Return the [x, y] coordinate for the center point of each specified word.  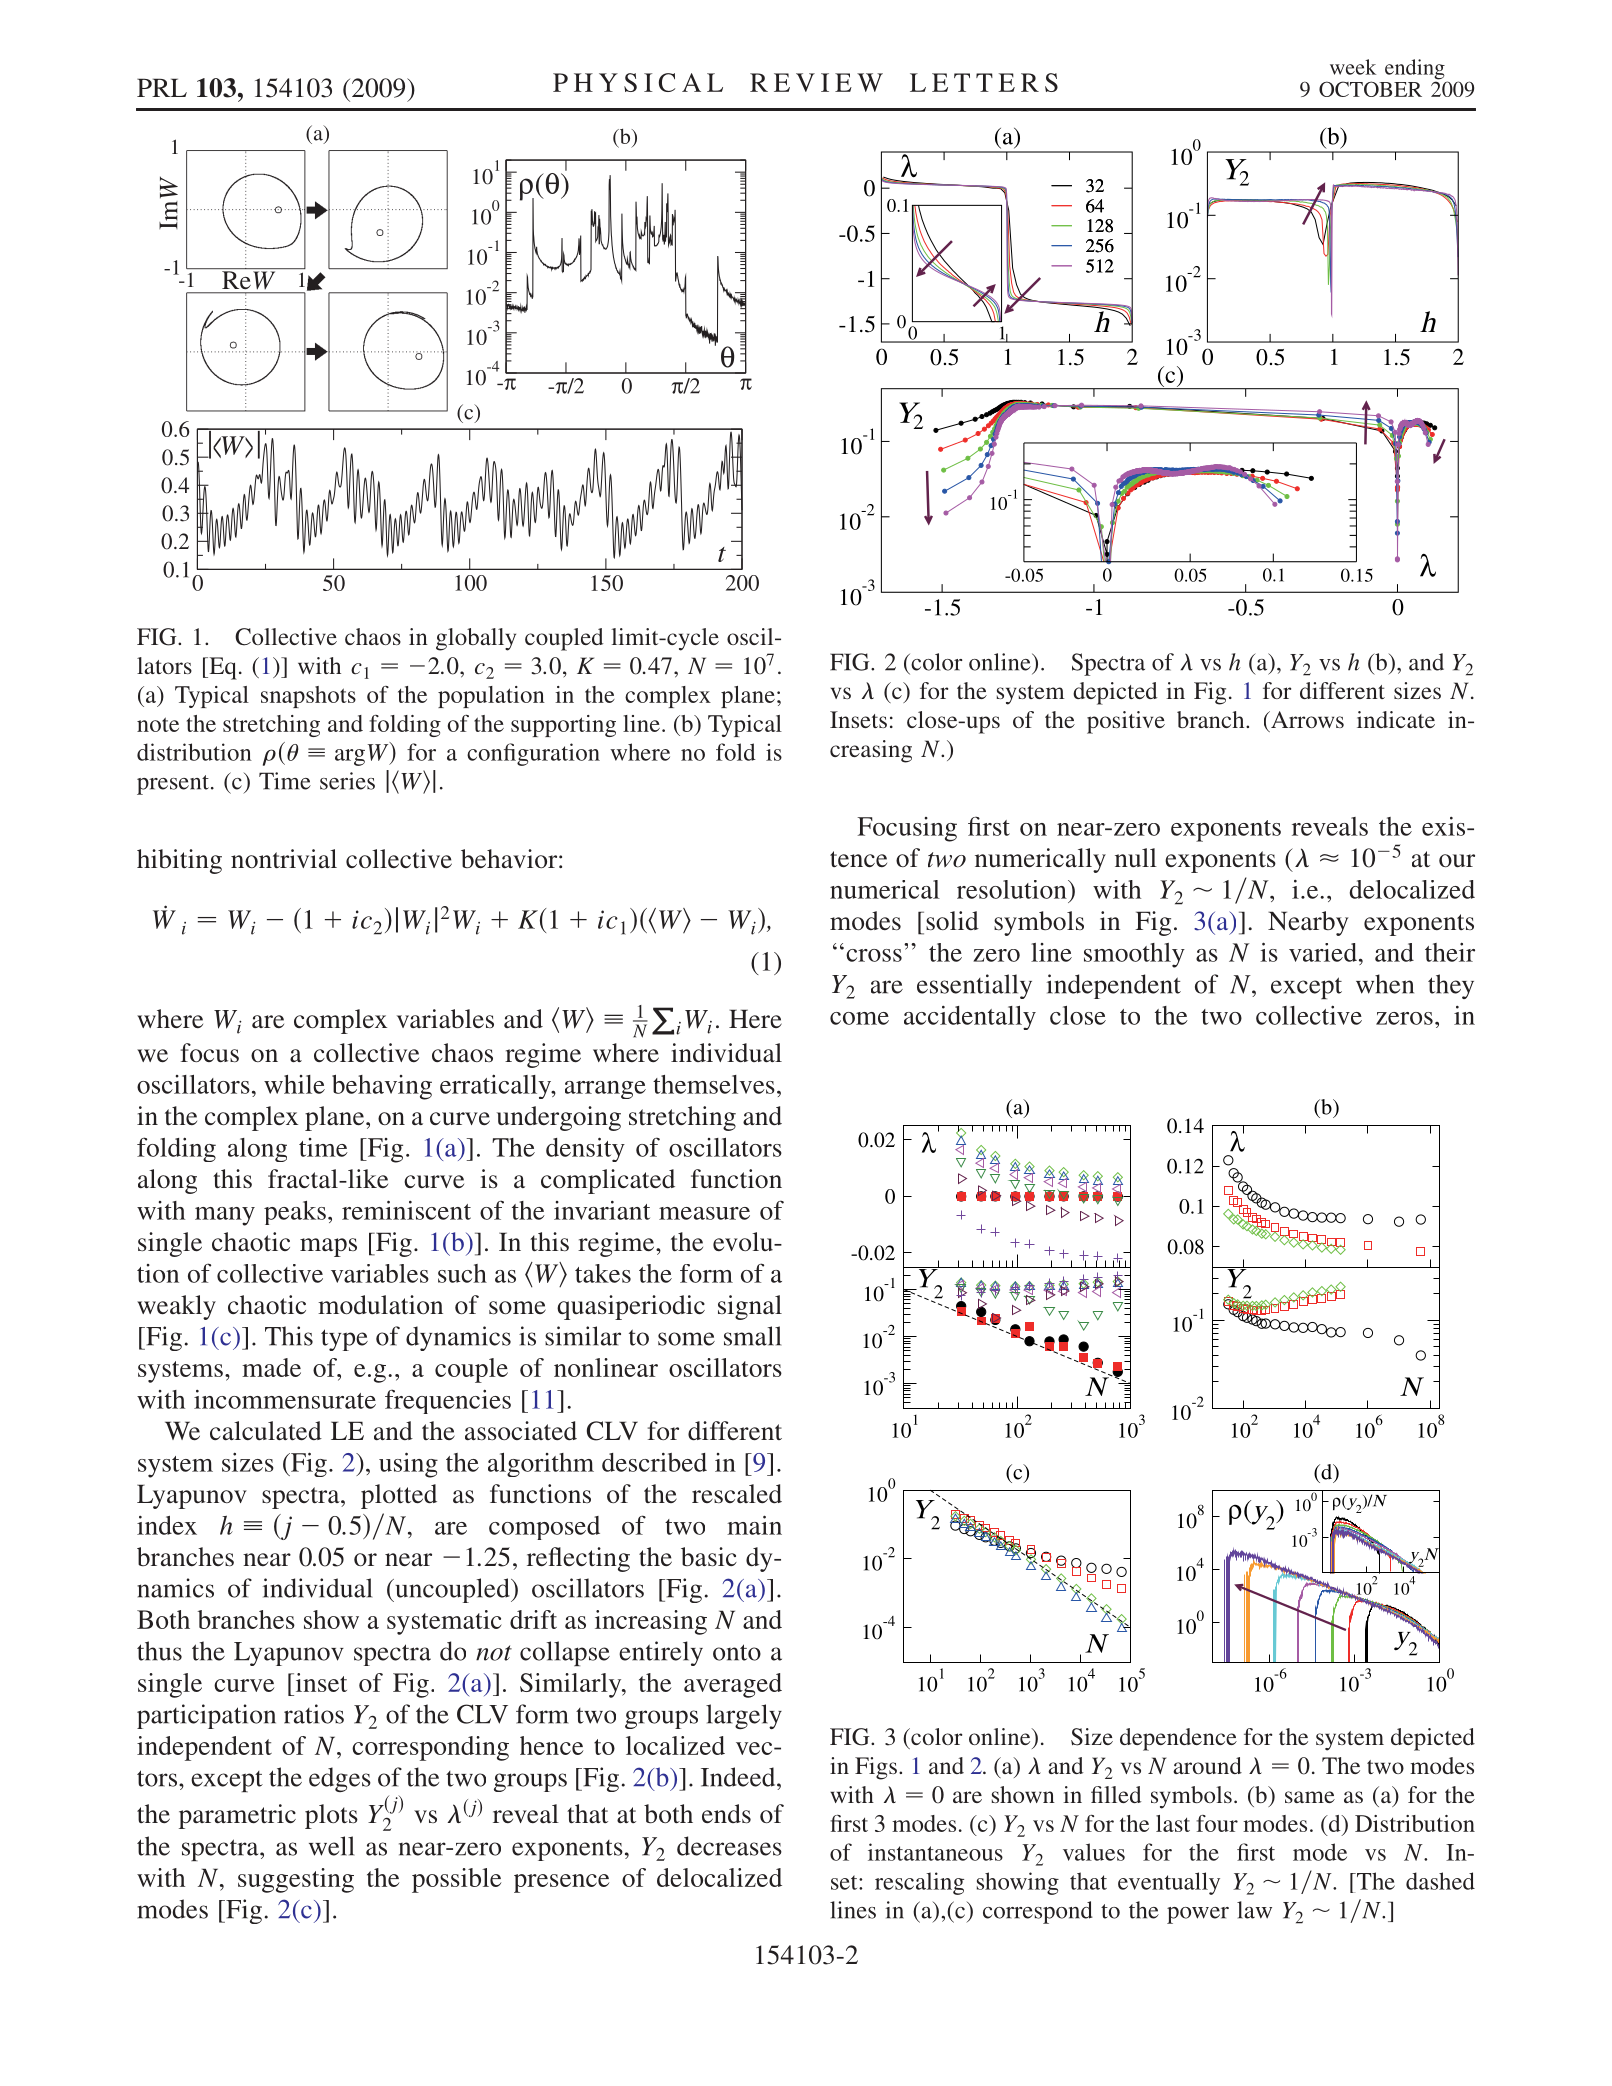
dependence [1178, 1739]
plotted [399, 1496]
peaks [295, 1213]
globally [476, 639]
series [347, 781]
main [754, 1525]
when [1385, 984]
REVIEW [816, 82]
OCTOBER [1370, 89]
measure [704, 1213]
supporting [563, 726]
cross [874, 955]
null [1136, 857]
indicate [1396, 719]
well [331, 1846]
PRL [162, 87]
